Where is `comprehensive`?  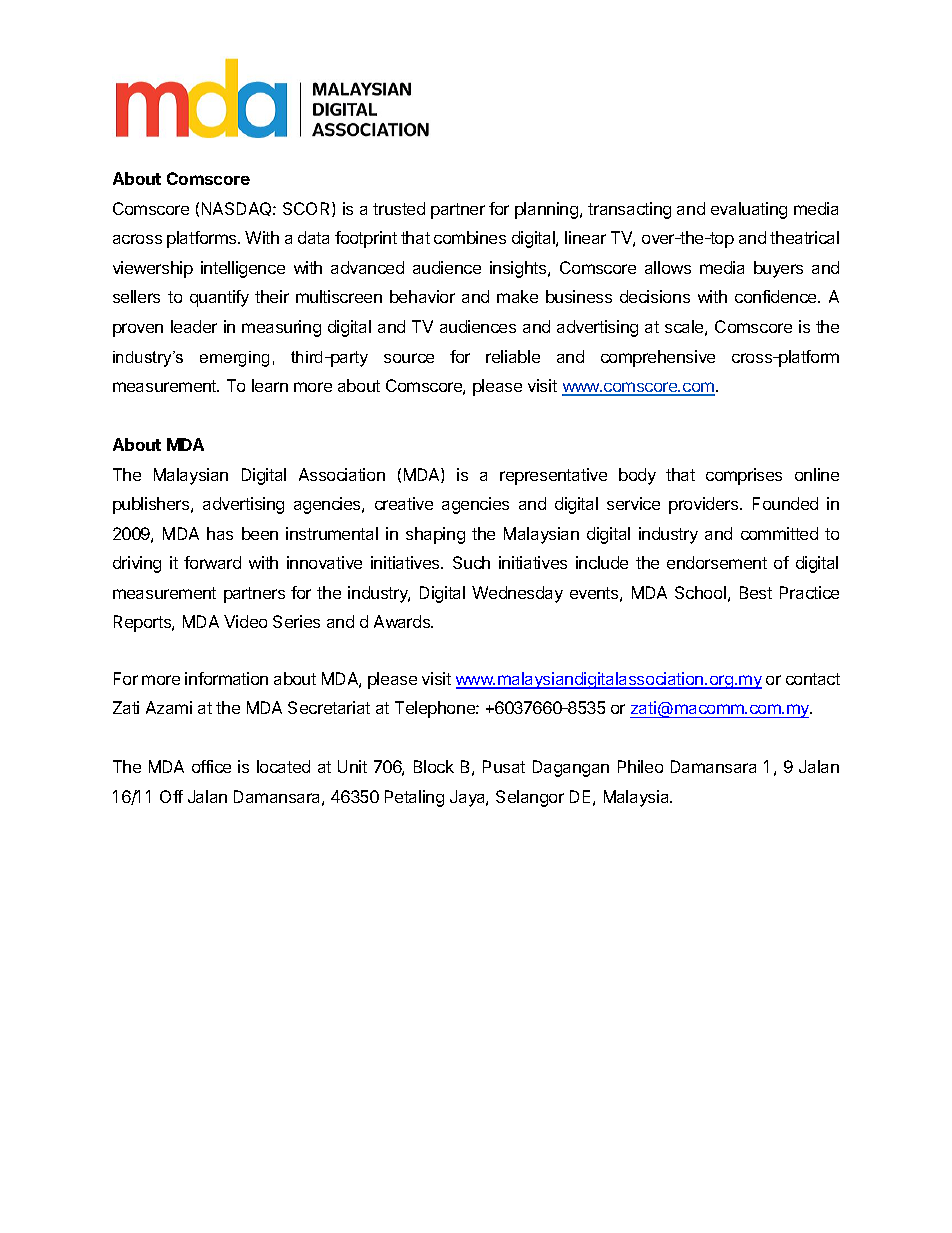
comprehensive is located at coordinates (658, 358).
